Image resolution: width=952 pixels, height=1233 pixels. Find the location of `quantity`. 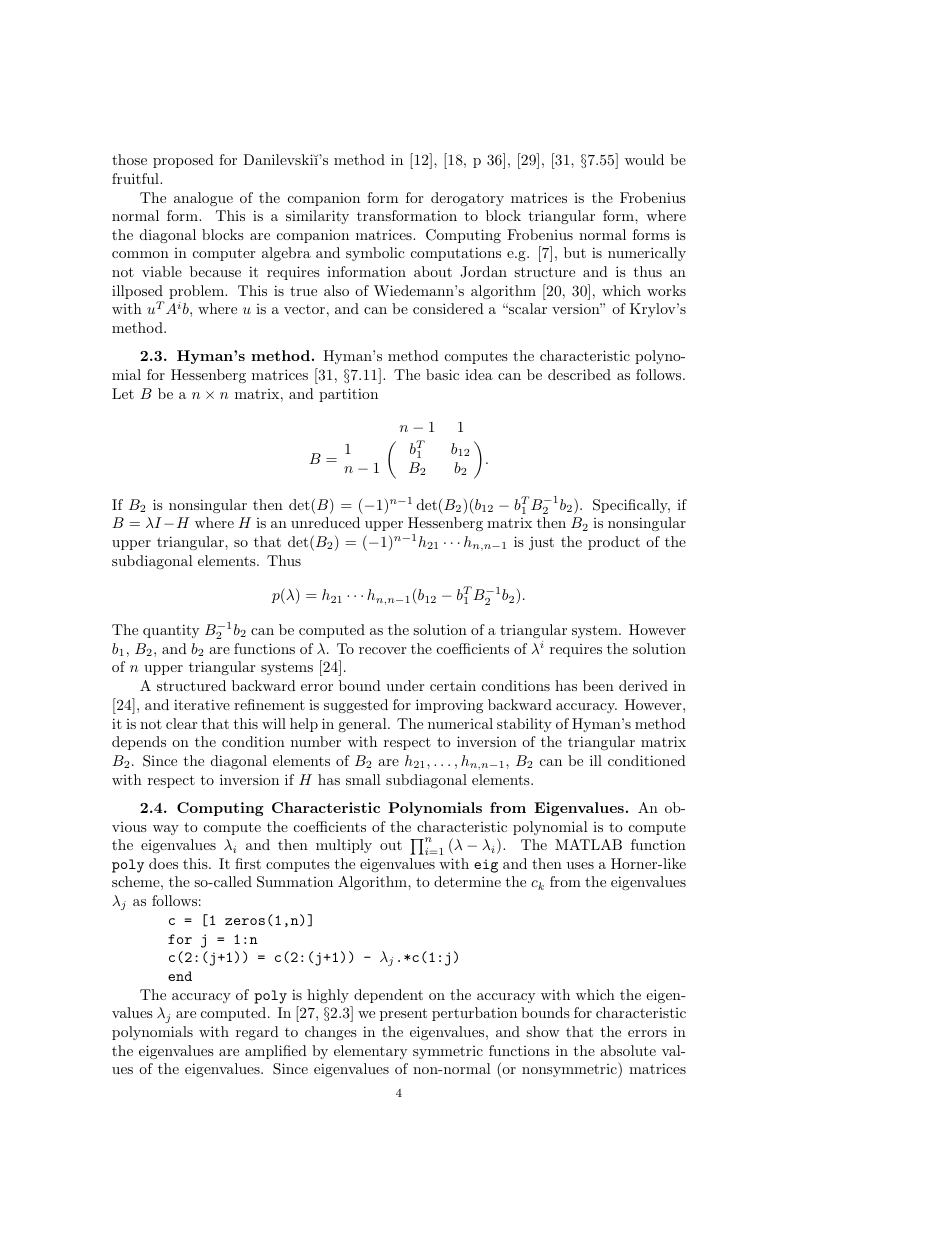

quantity is located at coordinates (171, 631).
